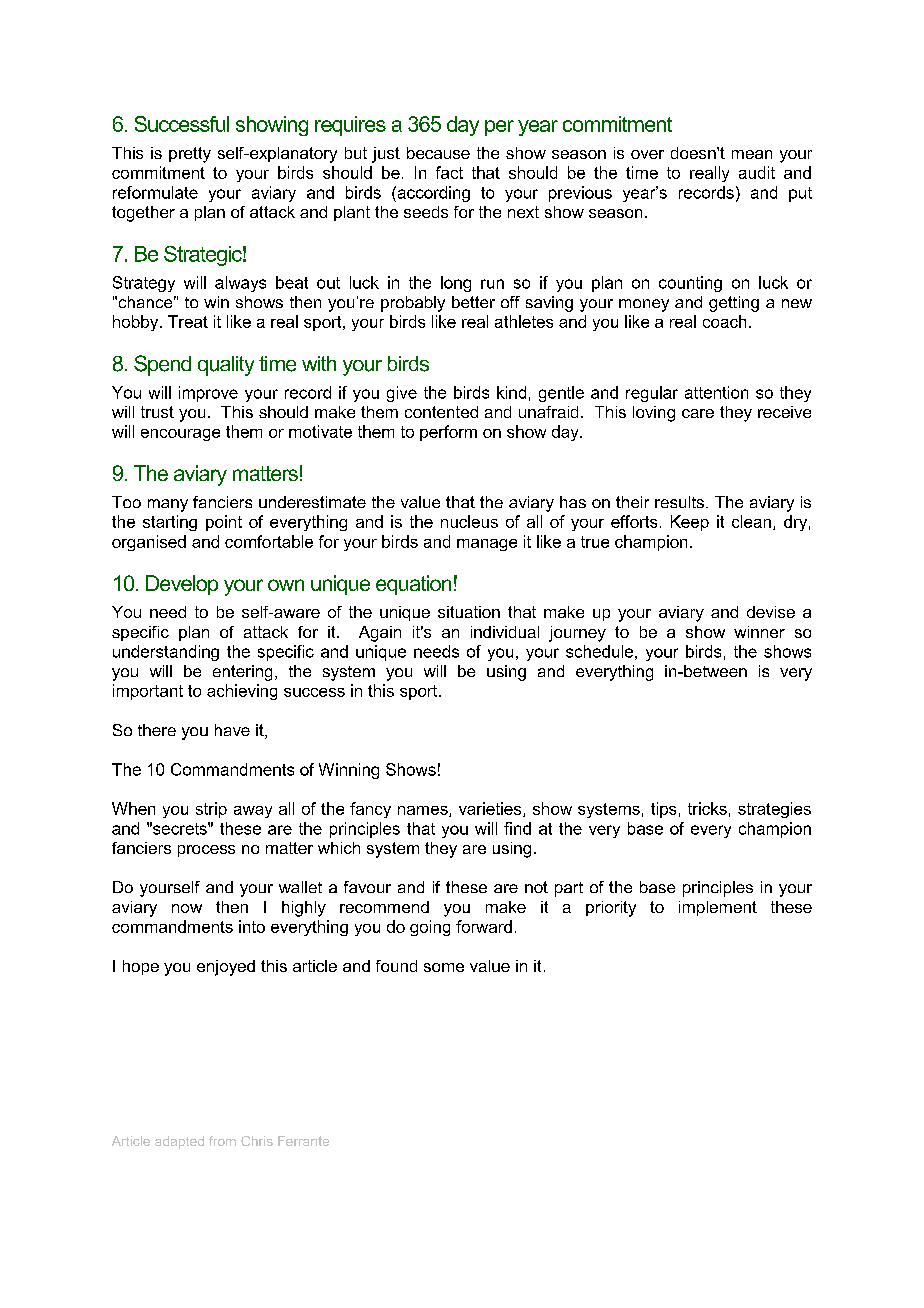 Image resolution: width=924 pixels, height=1308 pixels. What do you see at coordinates (759, 632) in the screenshot?
I see `winner` at bounding box center [759, 632].
